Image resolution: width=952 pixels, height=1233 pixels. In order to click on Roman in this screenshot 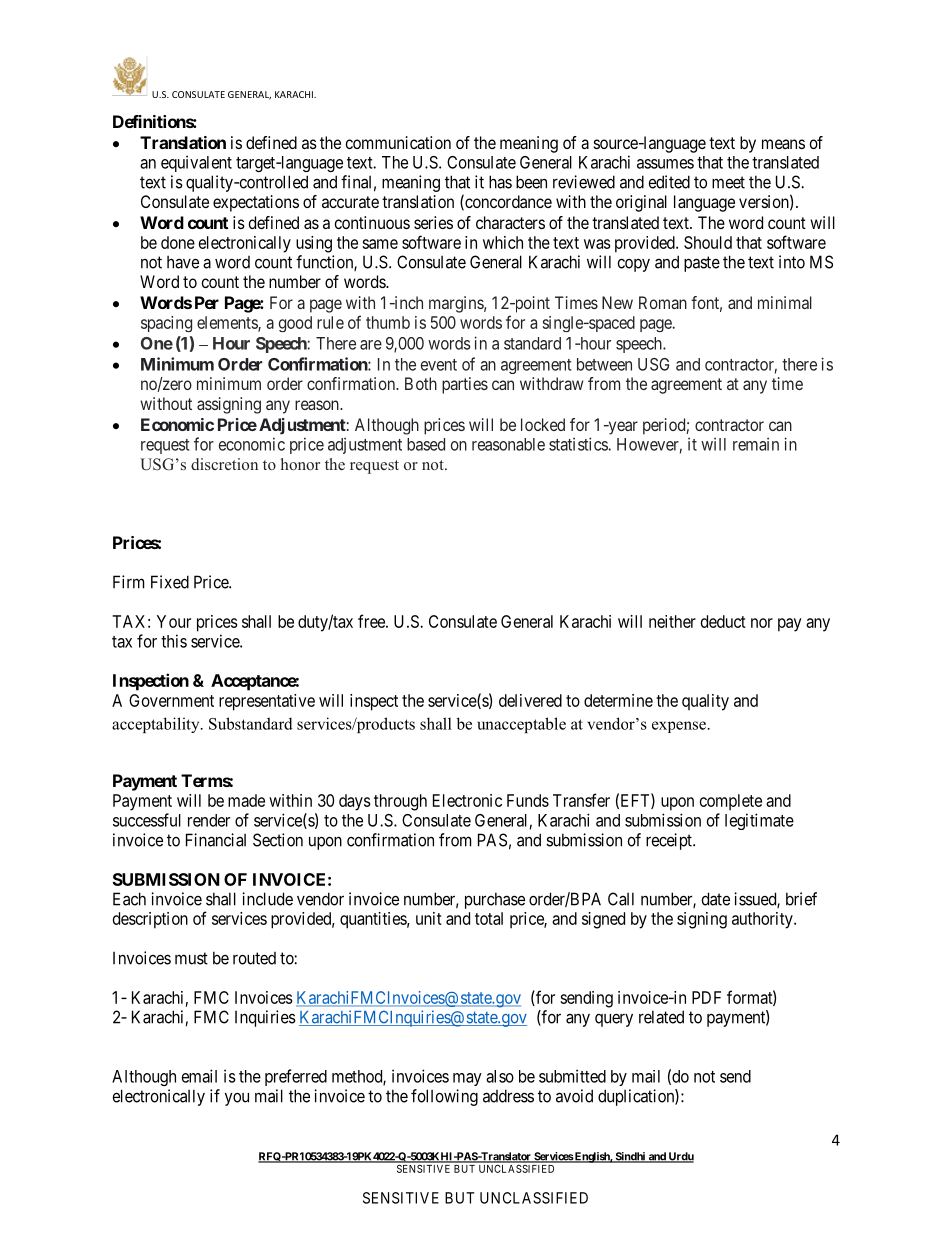, I will do `click(663, 302)`.
